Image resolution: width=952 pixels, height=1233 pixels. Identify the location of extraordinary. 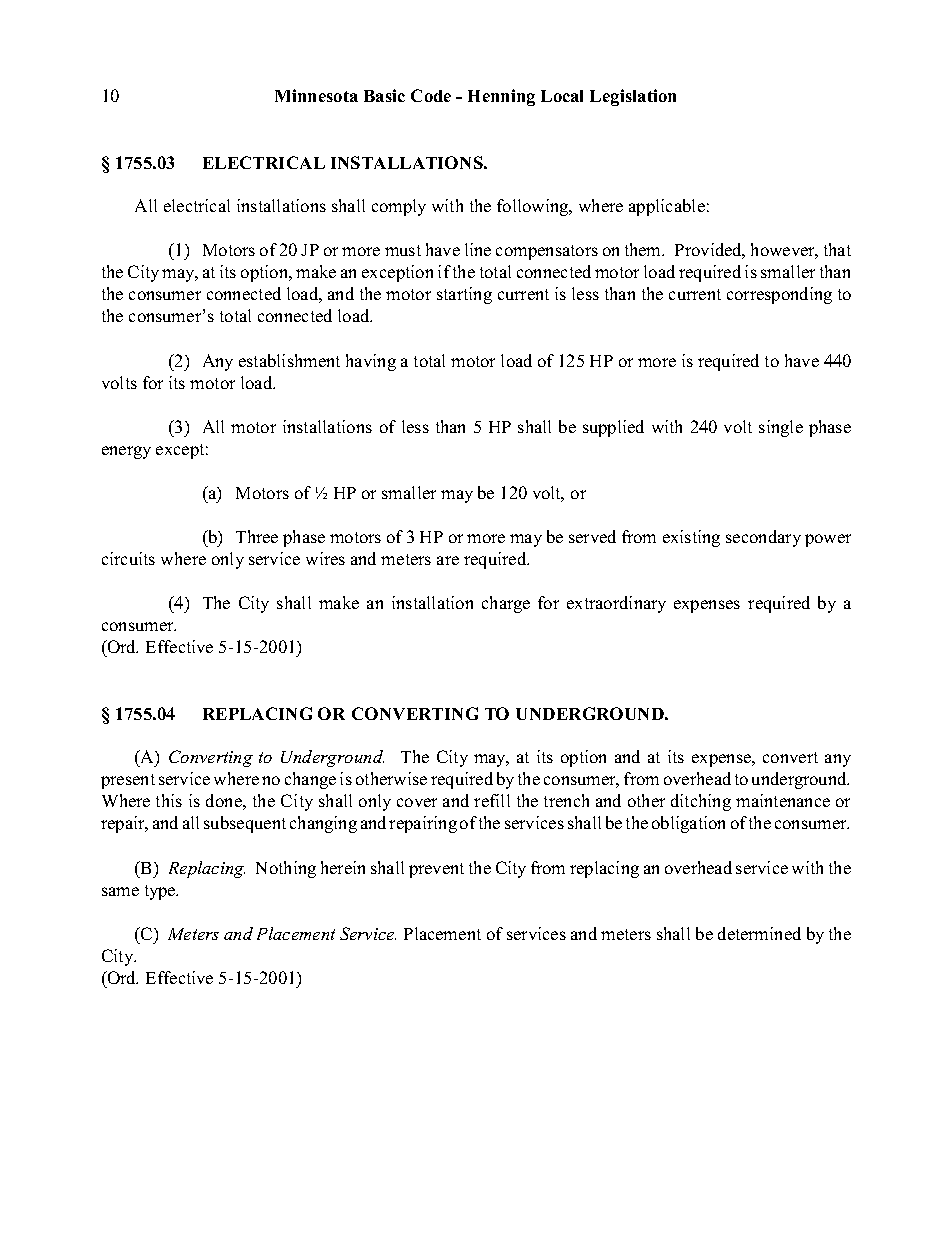
(616, 604).
